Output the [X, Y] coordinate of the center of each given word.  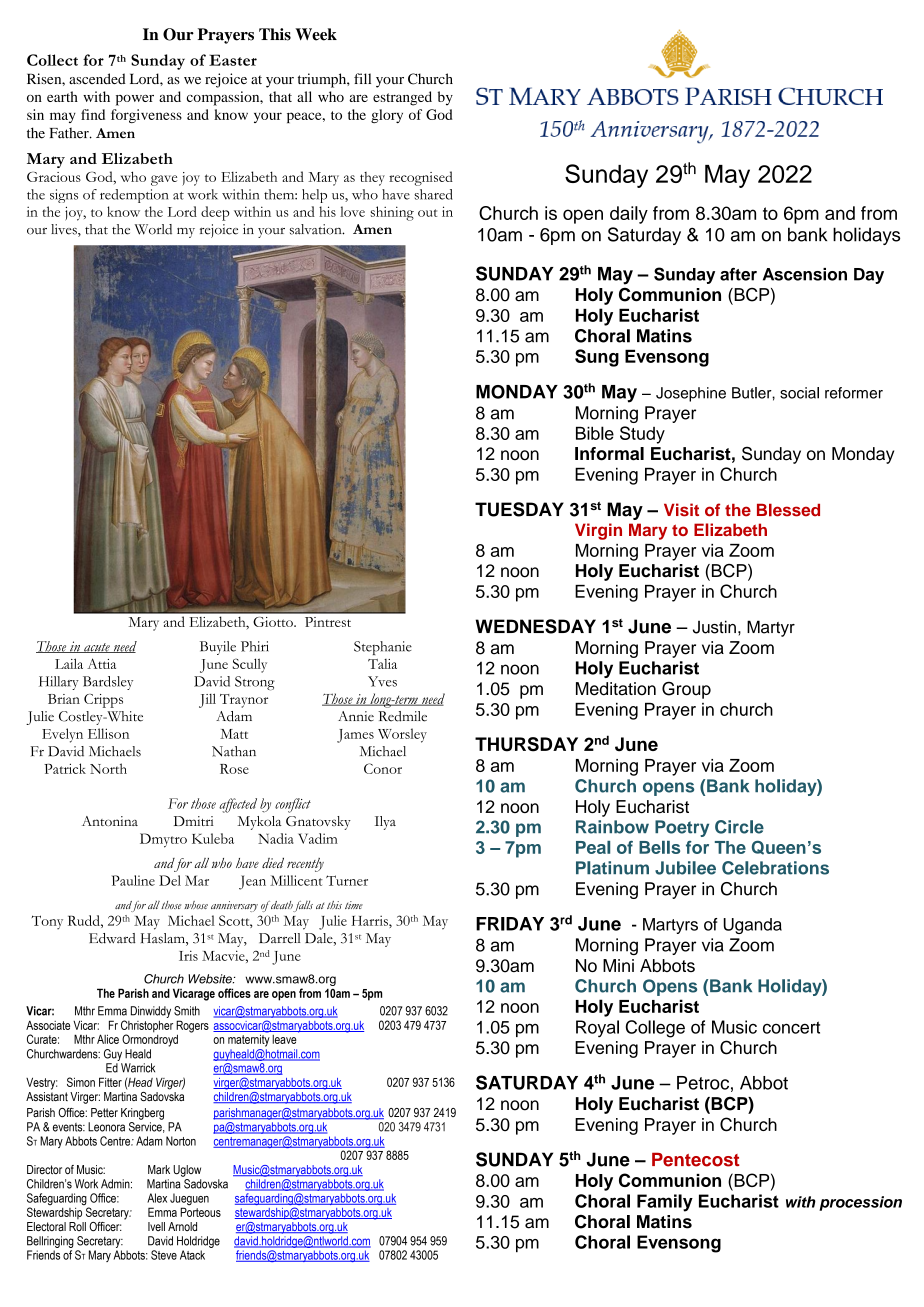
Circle [739, 827]
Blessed [788, 510]
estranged [402, 98]
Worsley [402, 735]
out [427, 213]
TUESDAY [519, 509]
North [108, 768]
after [738, 274]
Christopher [147, 1027]
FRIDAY [510, 924]
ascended [97, 78]
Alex [157, 1198]
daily [629, 215]
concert [791, 1027]
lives [65, 230]
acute [97, 648]
